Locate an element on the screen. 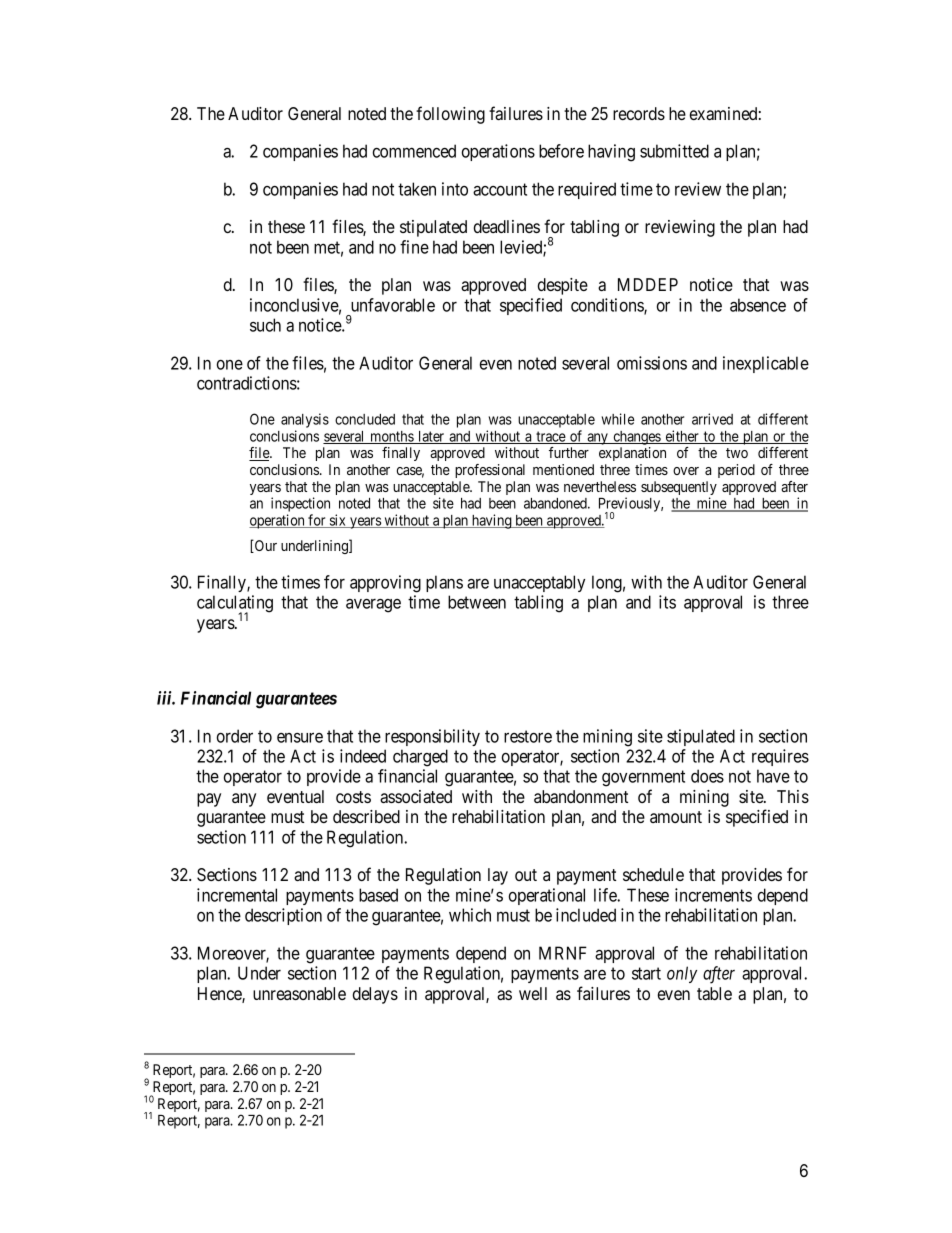 The height and width of the screenshot is (1233, 952). unreasonable is located at coordinates (299, 993).
